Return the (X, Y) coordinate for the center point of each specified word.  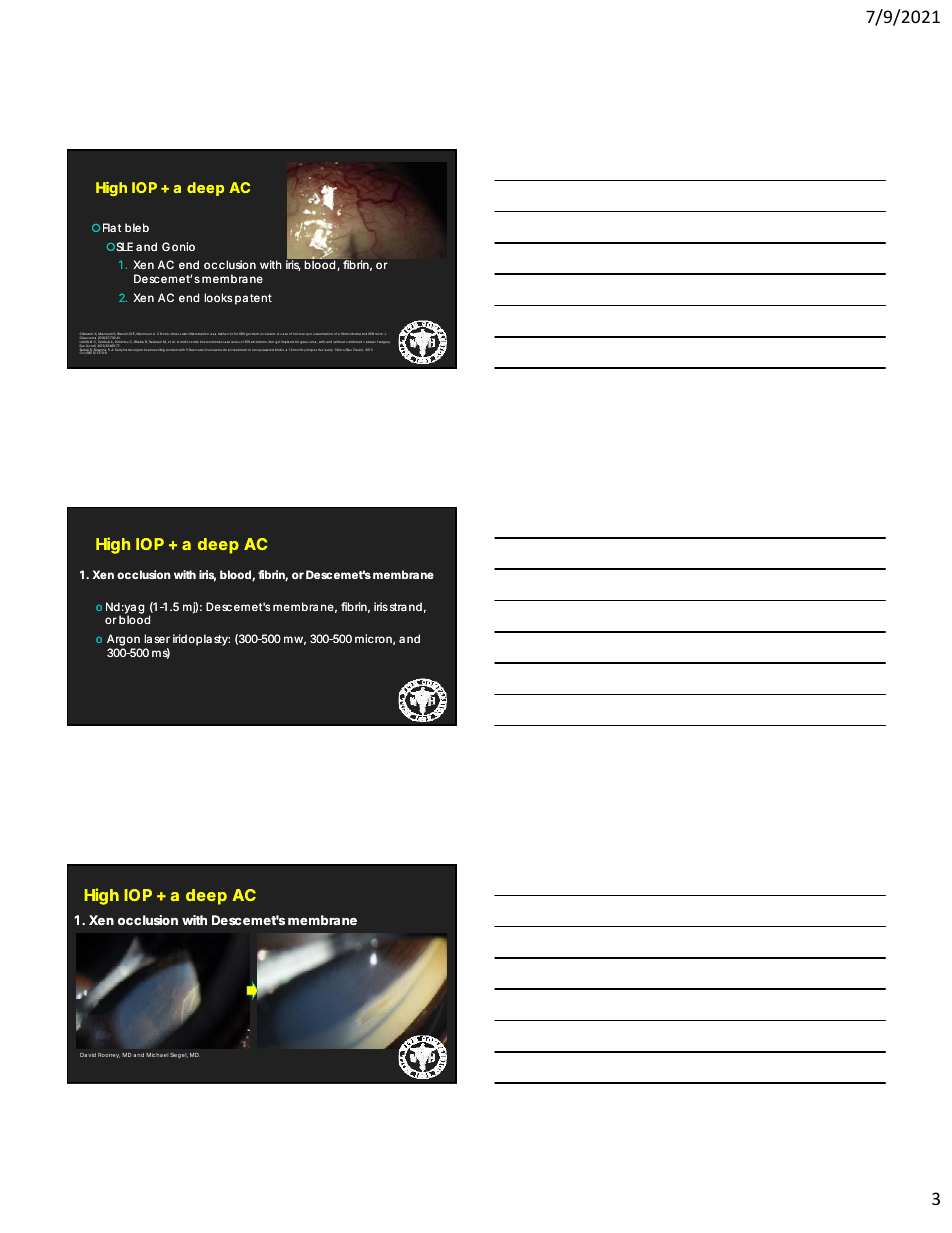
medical (224, 350)
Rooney (109, 1055)
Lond (89, 346)
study (328, 350)
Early (118, 349)
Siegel (179, 1055)
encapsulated (263, 350)
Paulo (358, 349)
